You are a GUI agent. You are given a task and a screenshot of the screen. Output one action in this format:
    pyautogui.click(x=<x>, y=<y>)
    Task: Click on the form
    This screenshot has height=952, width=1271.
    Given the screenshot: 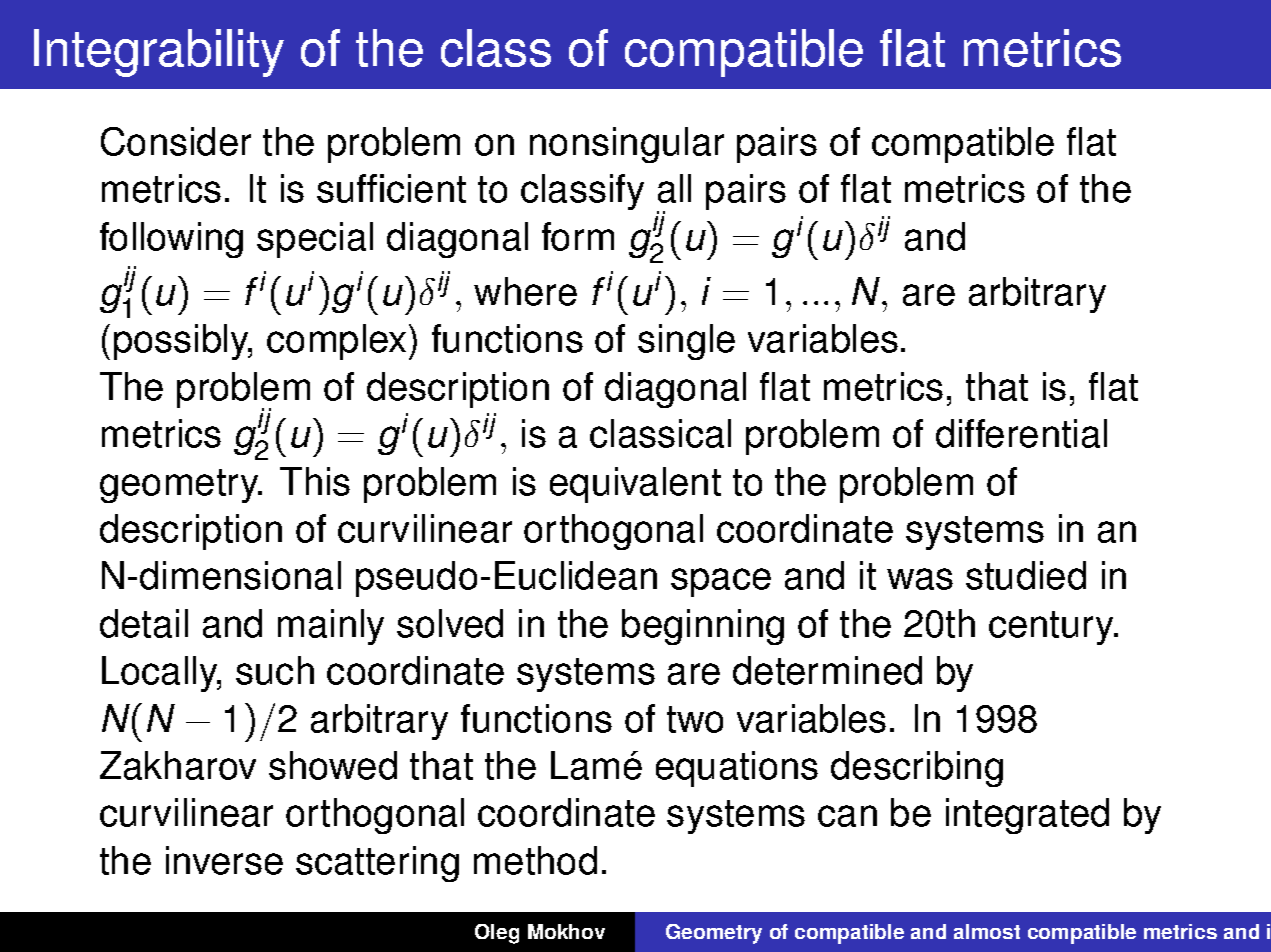 What is the action you would take?
    pyautogui.click(x=578, y=236)
